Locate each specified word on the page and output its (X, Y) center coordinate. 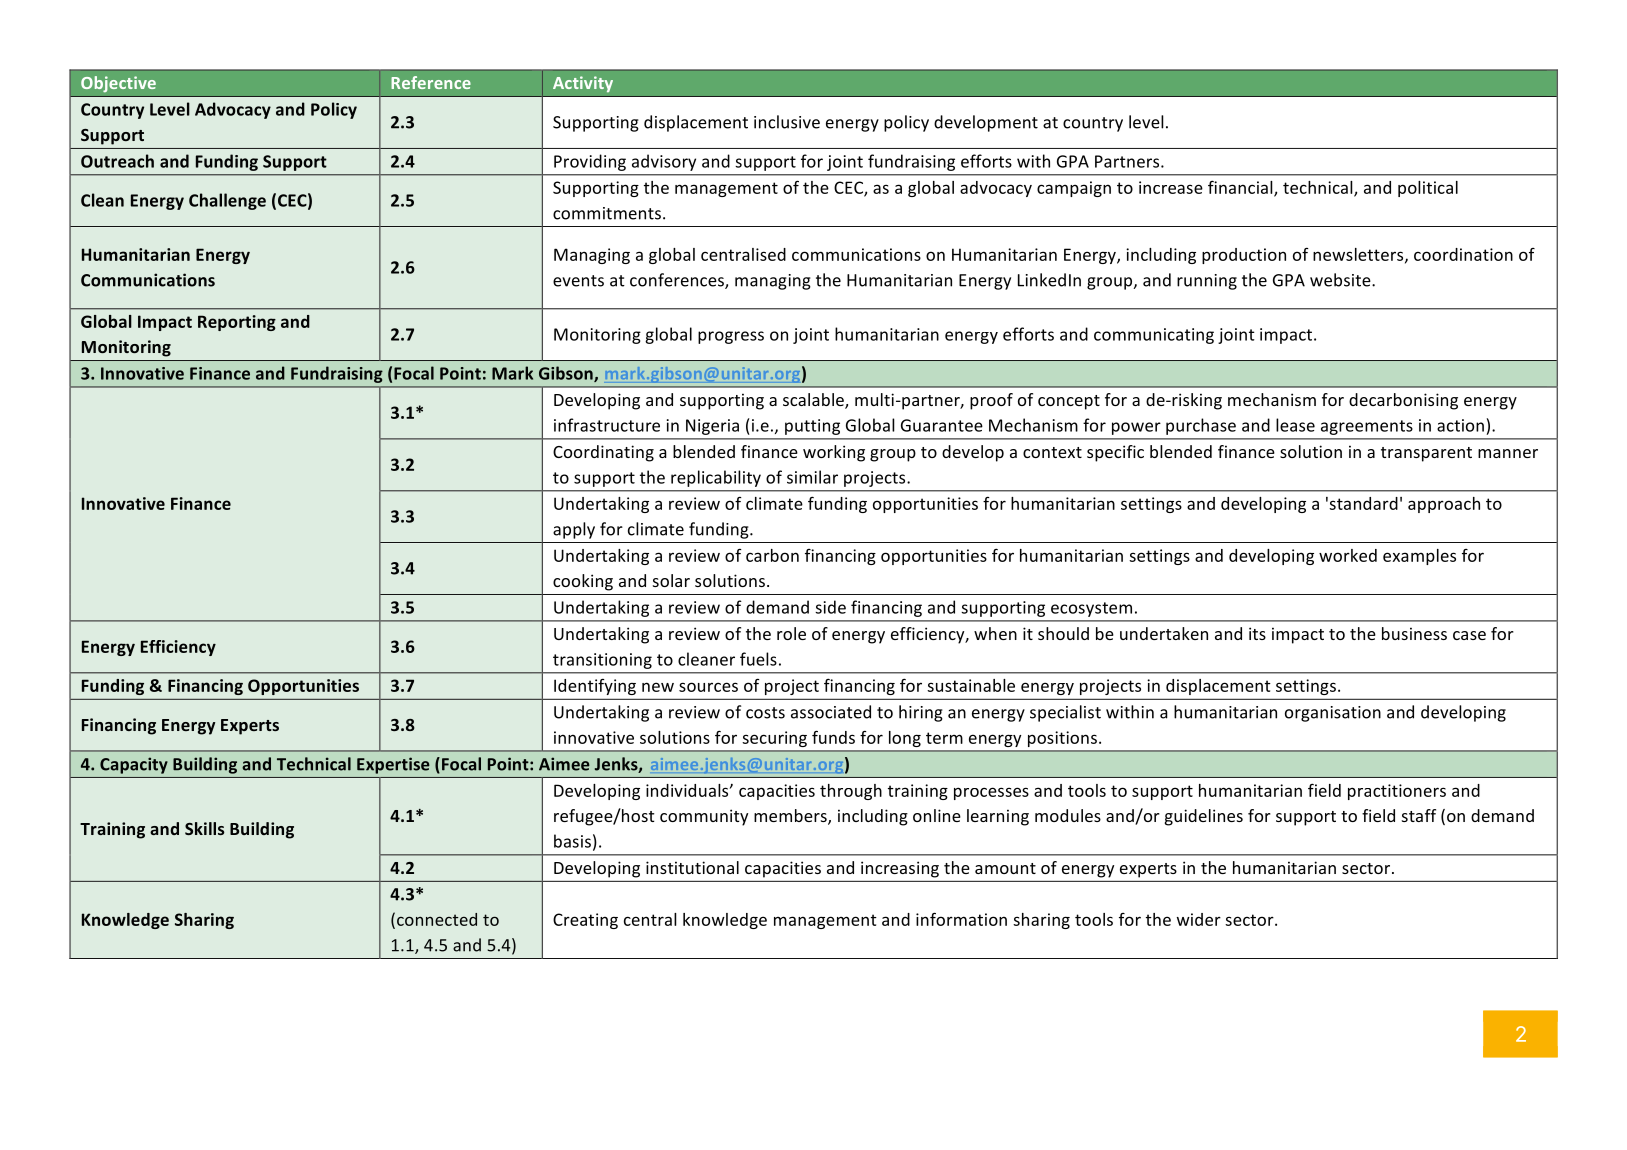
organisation (1333, 714)
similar (812, 477)
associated (831, 712)
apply (574, 530)
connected (437, 919)
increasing (900, 870)
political (1428, 189)
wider (1199, 919)
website (1341, 280)
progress (731, 337)
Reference (431, 82)
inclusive (787, 122)
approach (1444, 505)
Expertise (393, 765)
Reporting (237, 323)
